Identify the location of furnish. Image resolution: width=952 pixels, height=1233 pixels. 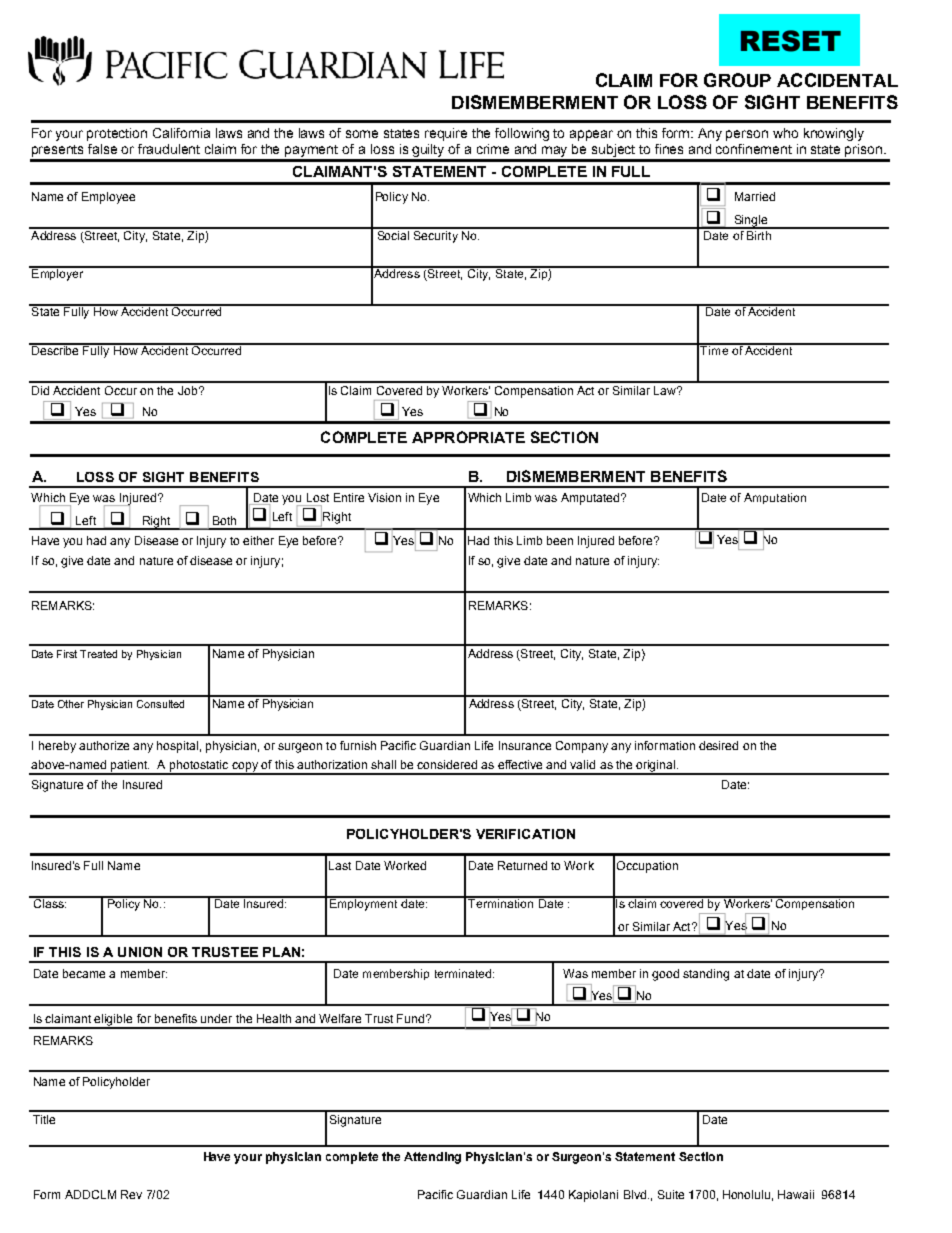
(358, 745).
